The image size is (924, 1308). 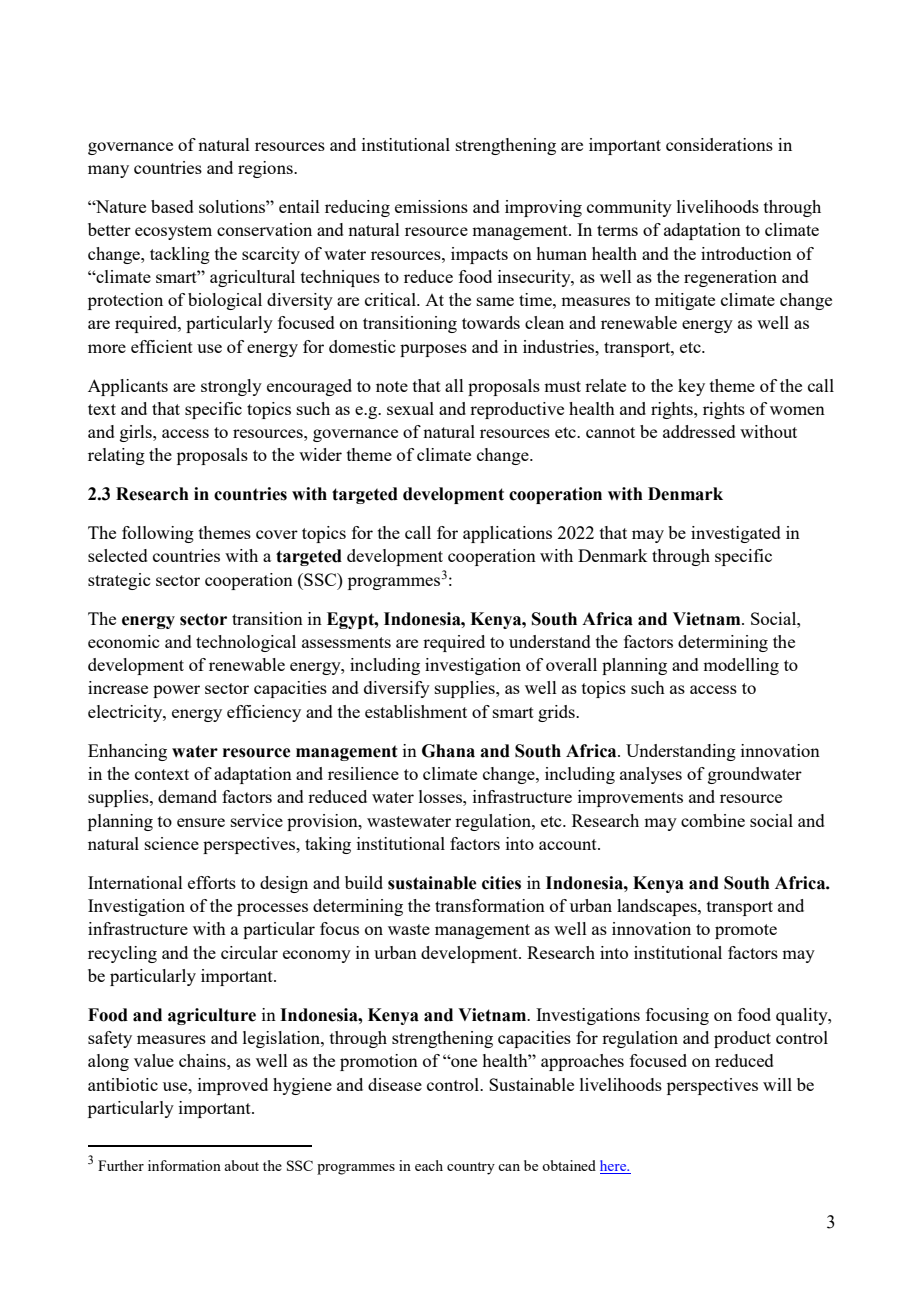 I want to click on based, so click(x=172, y=206).
